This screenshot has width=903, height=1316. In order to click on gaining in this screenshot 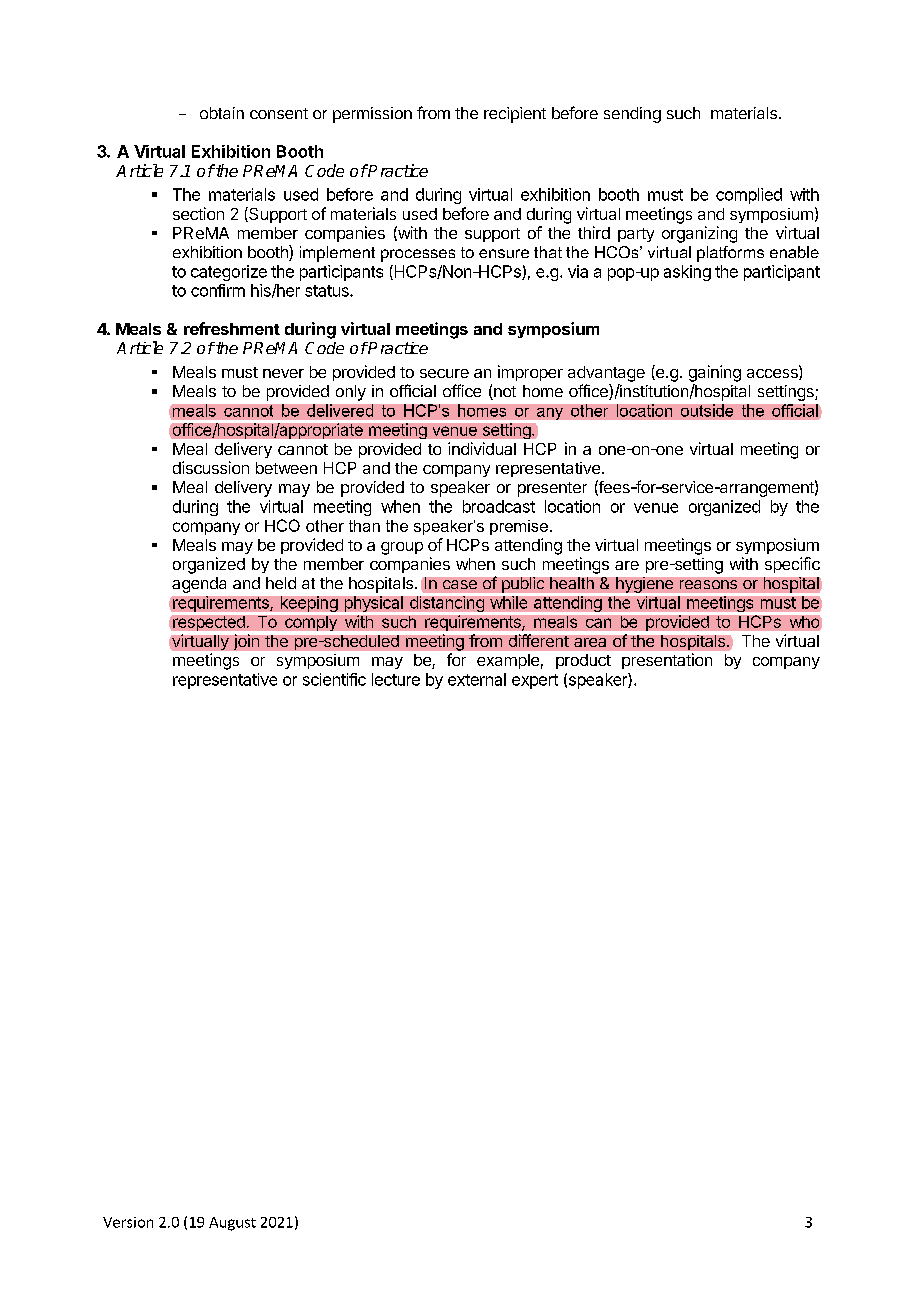, I will do `click(715, 373)`.
